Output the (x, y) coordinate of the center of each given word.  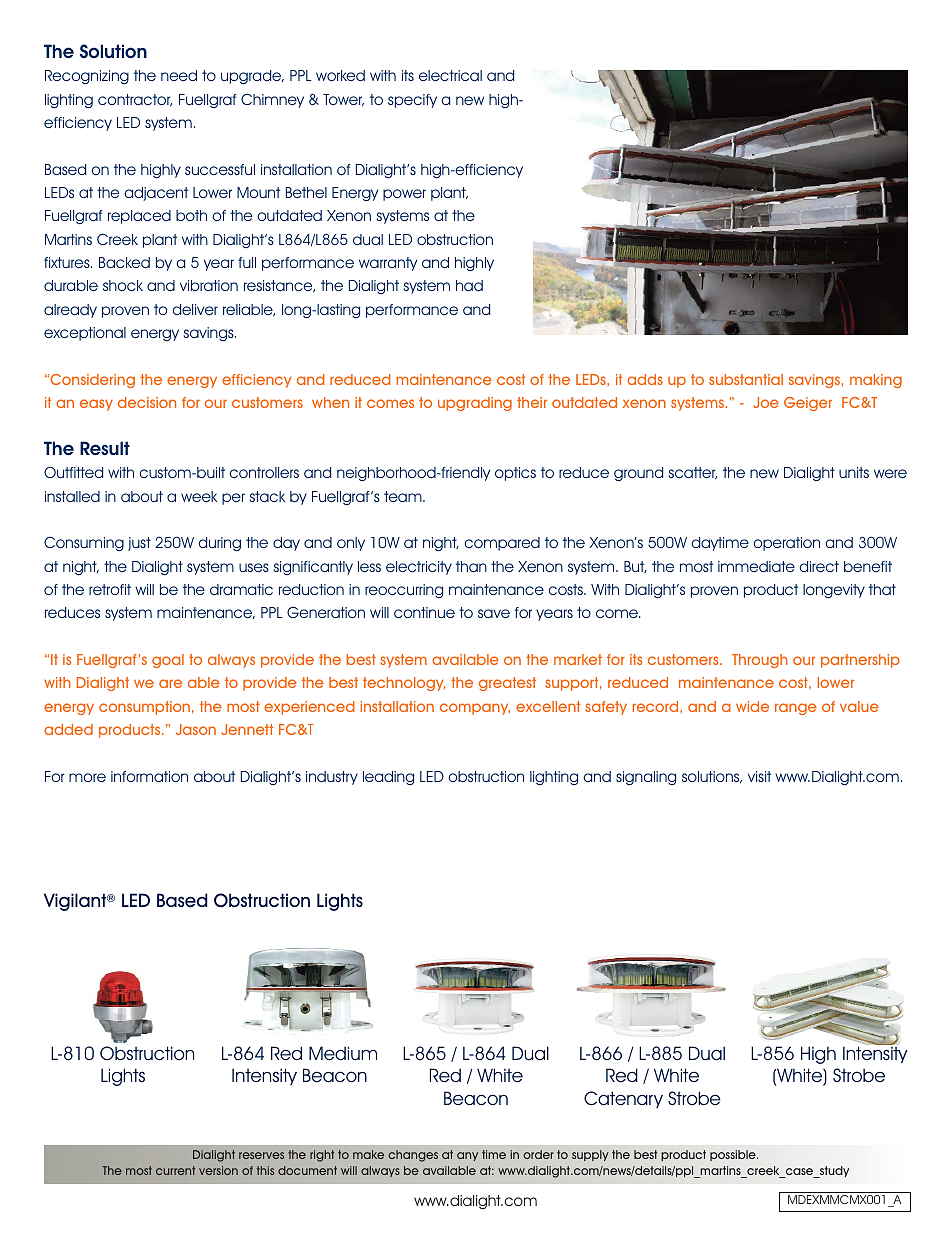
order (538, 1154)
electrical (450, 75)
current (175, 1170)
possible (734, 1155)
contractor (135, 100)
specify (412, 101)
